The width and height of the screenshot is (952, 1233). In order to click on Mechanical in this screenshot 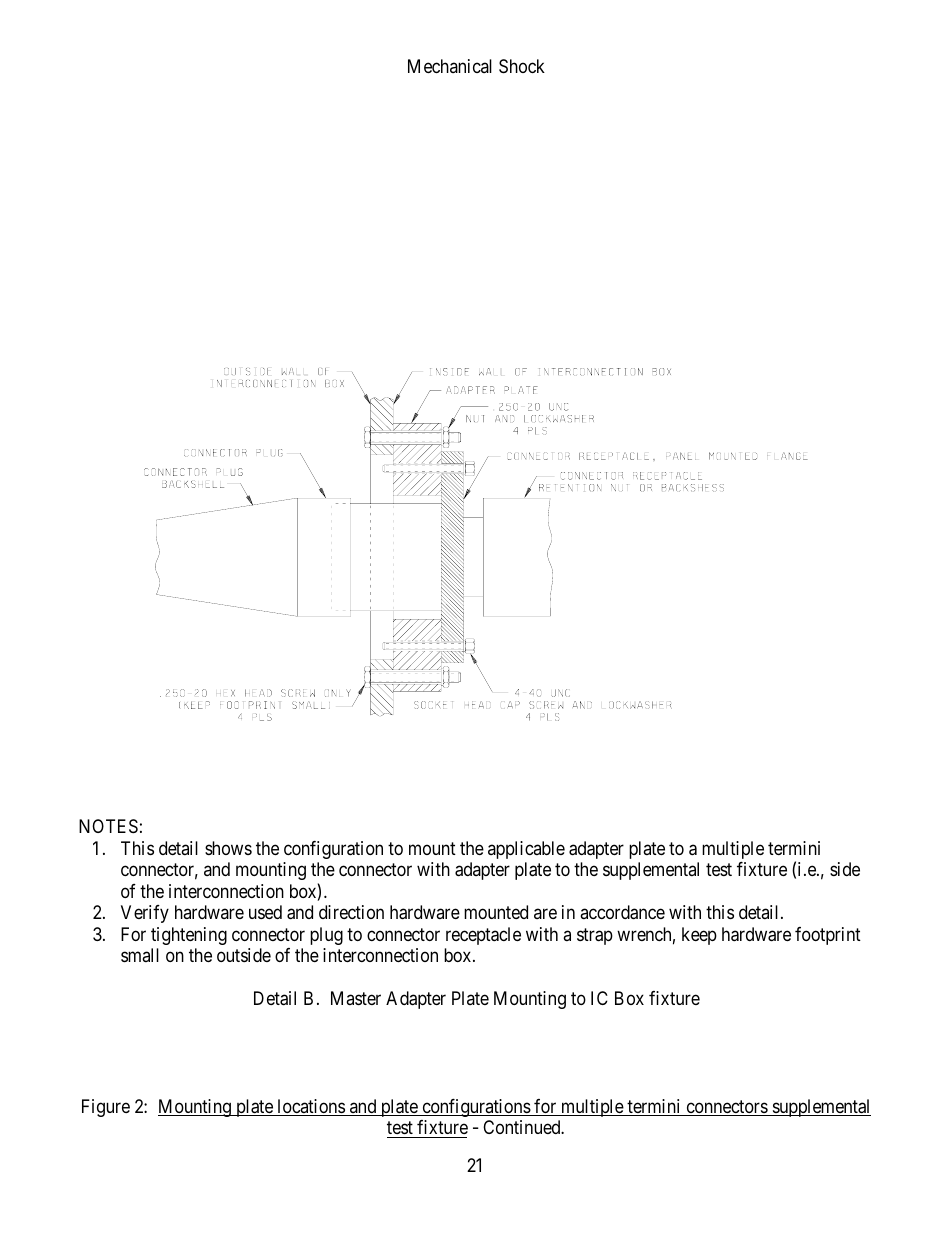, I will do `click(450, 66)`.
